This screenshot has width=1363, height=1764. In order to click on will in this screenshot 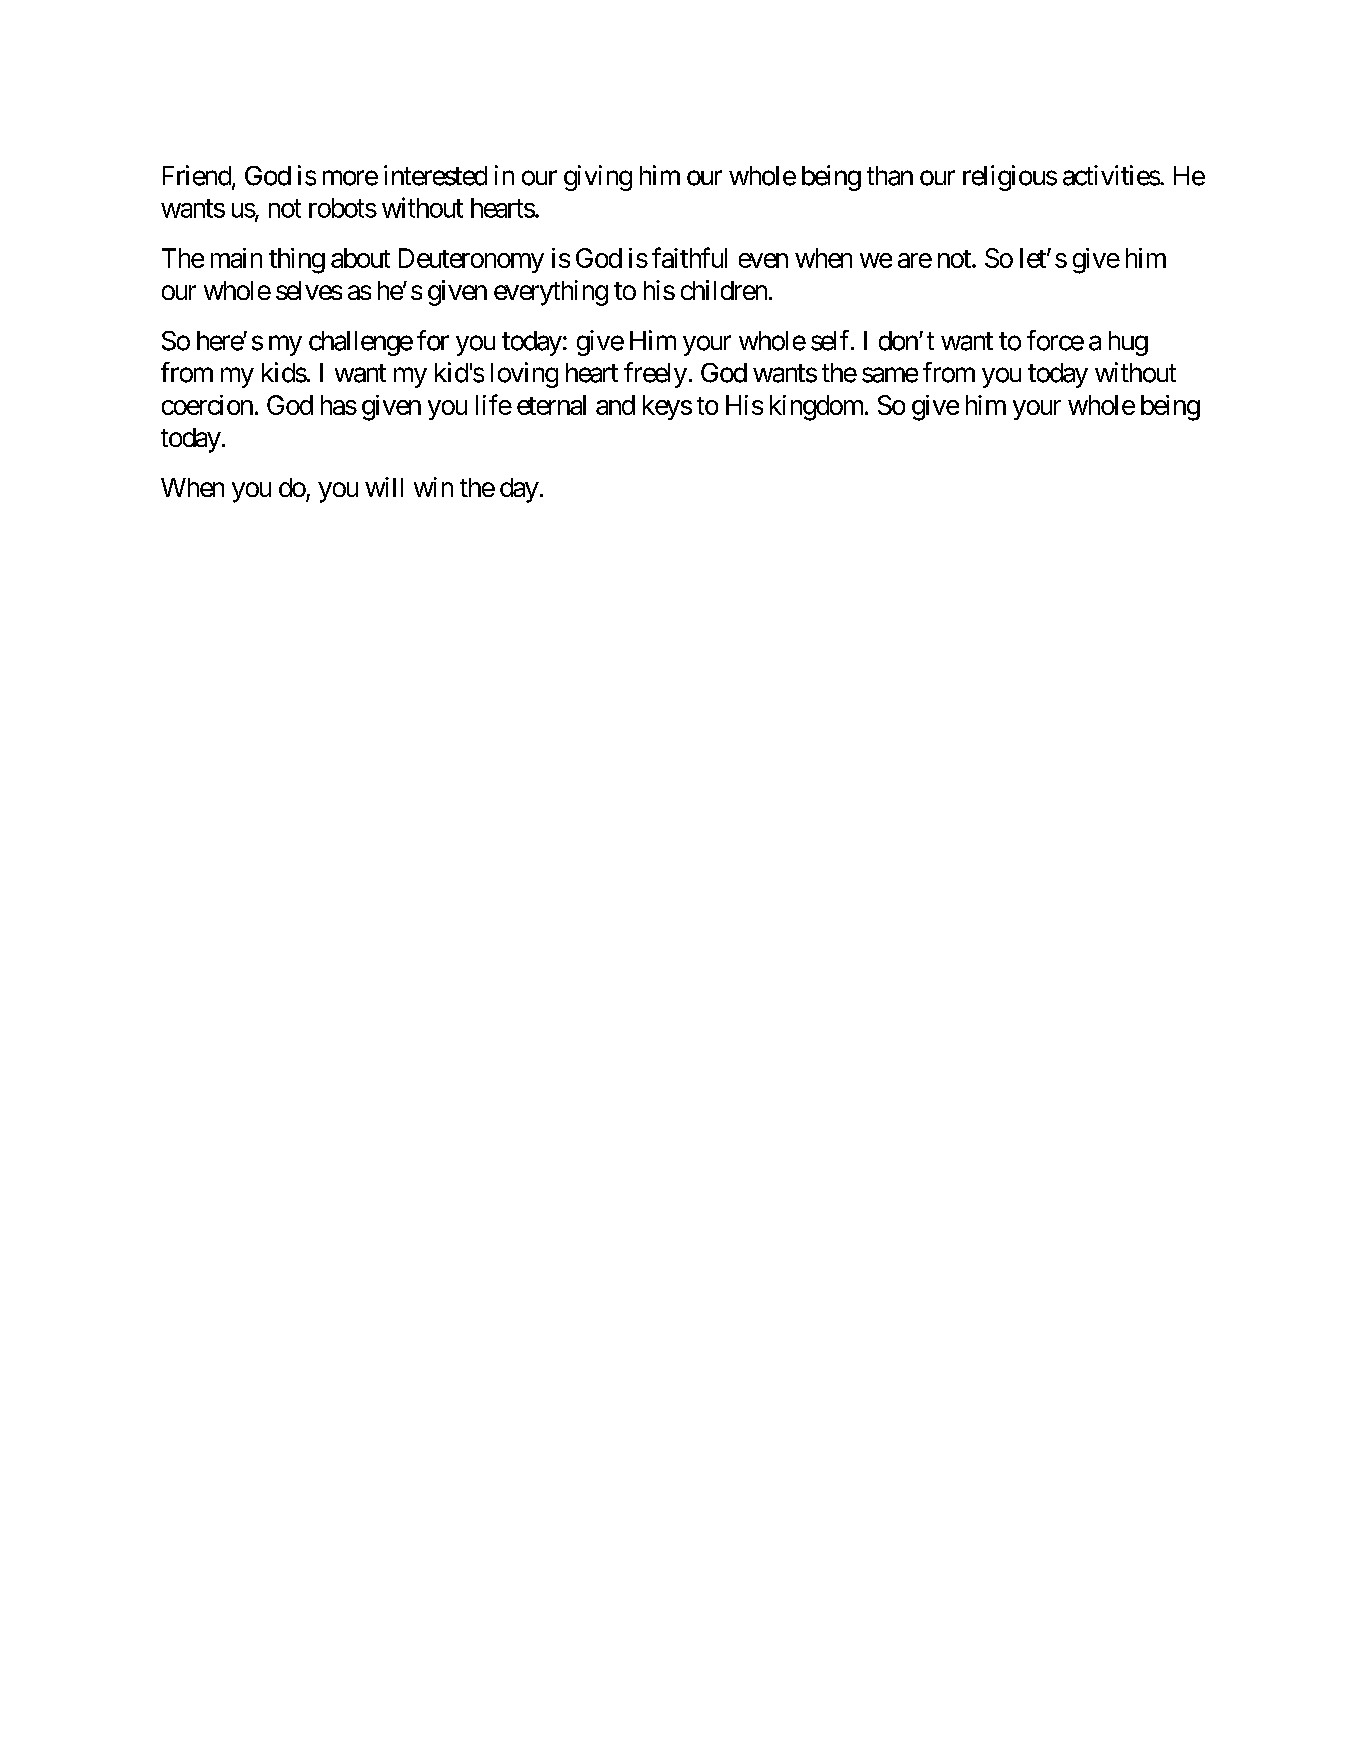, I will do `click(384, 487)`.
